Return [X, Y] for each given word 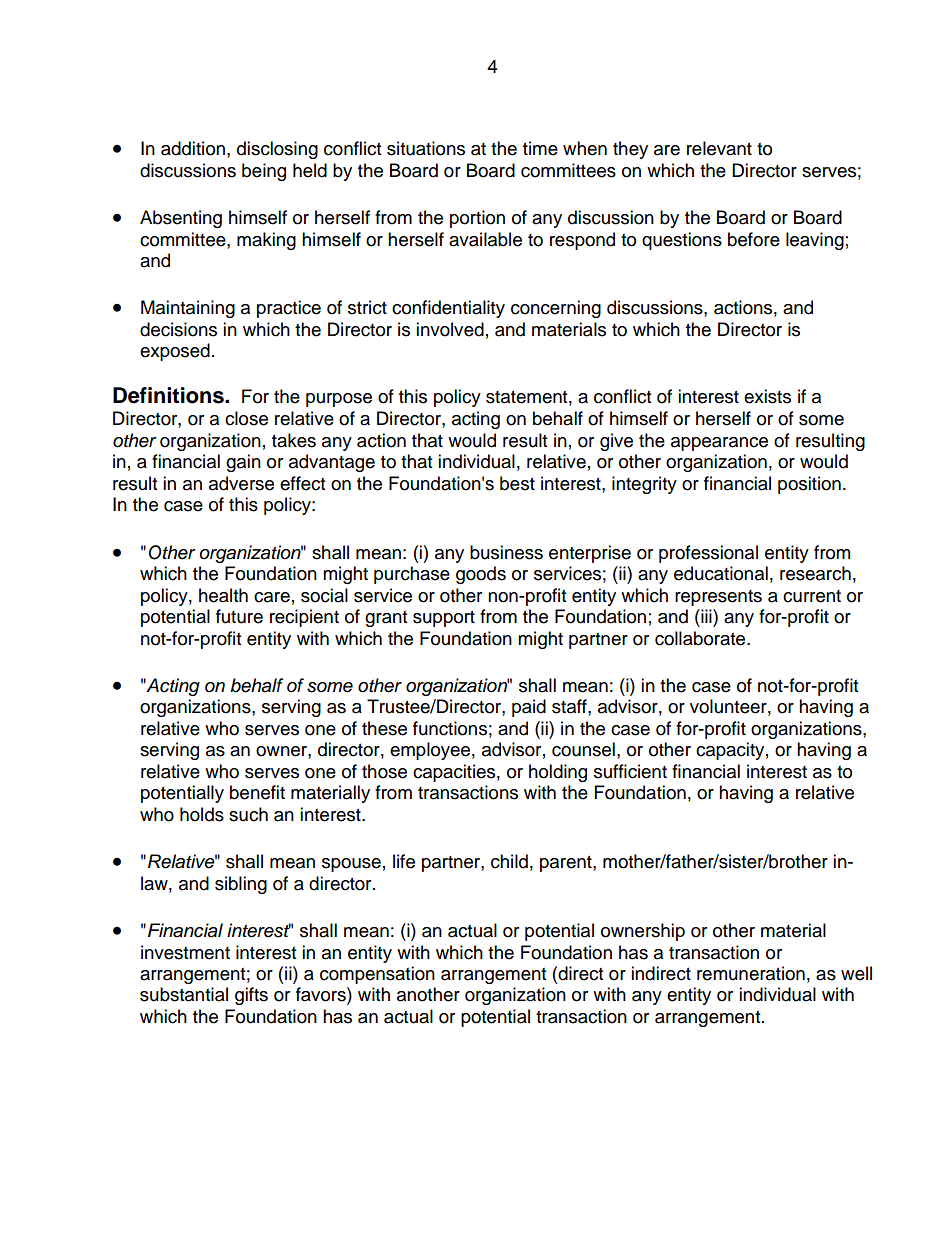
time [540, 148]
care [272, 597]
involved [450, 329]
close [246, 418]
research [815, 573]
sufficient [630, 771]
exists [767, 396]
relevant [719, 148]
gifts [251, 996]
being [264, 172]
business [506, 552]
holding [558, 773]
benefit [257, 792]
